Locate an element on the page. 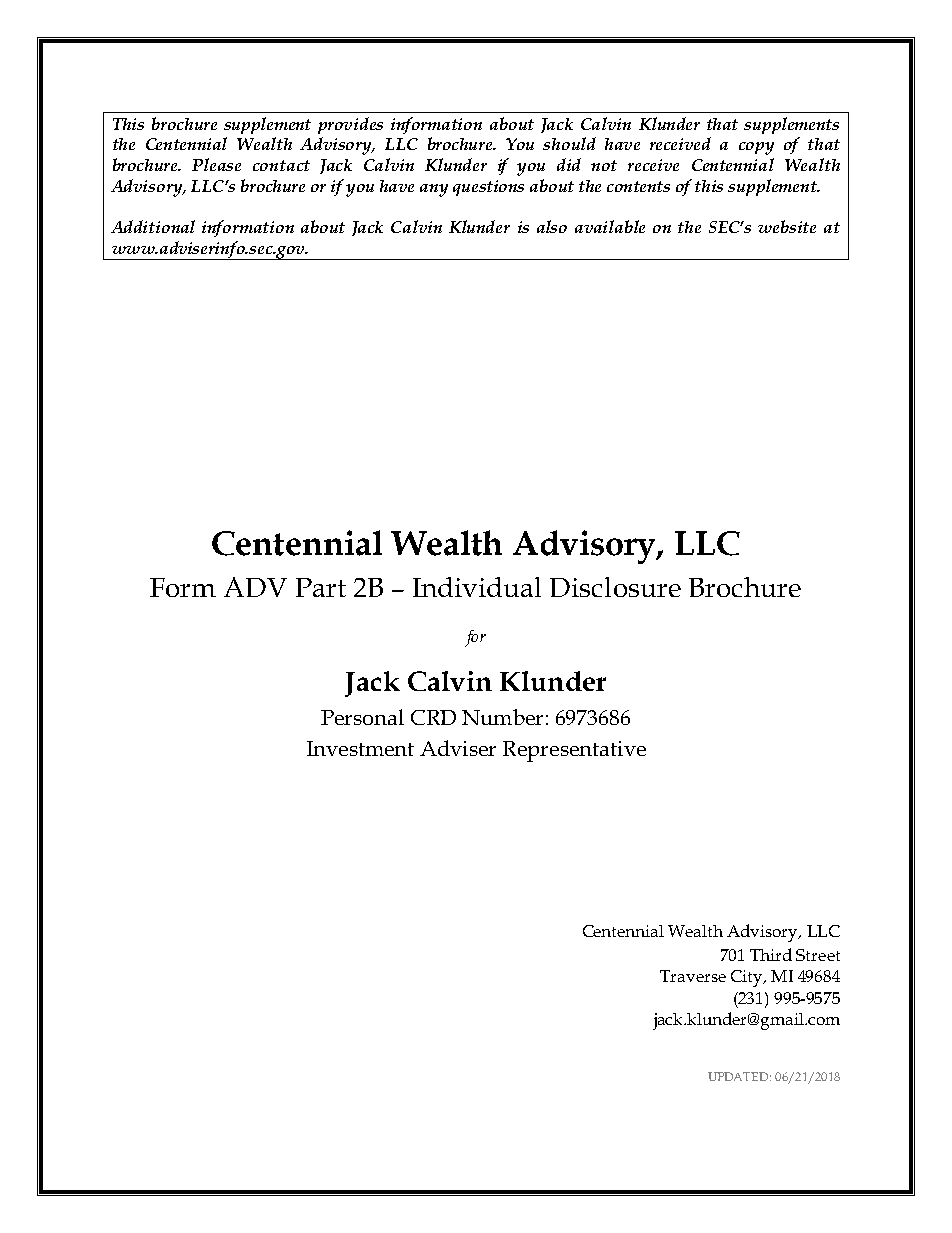 The image size is (952, 1233). Please is located at coordinates (216, 164).
